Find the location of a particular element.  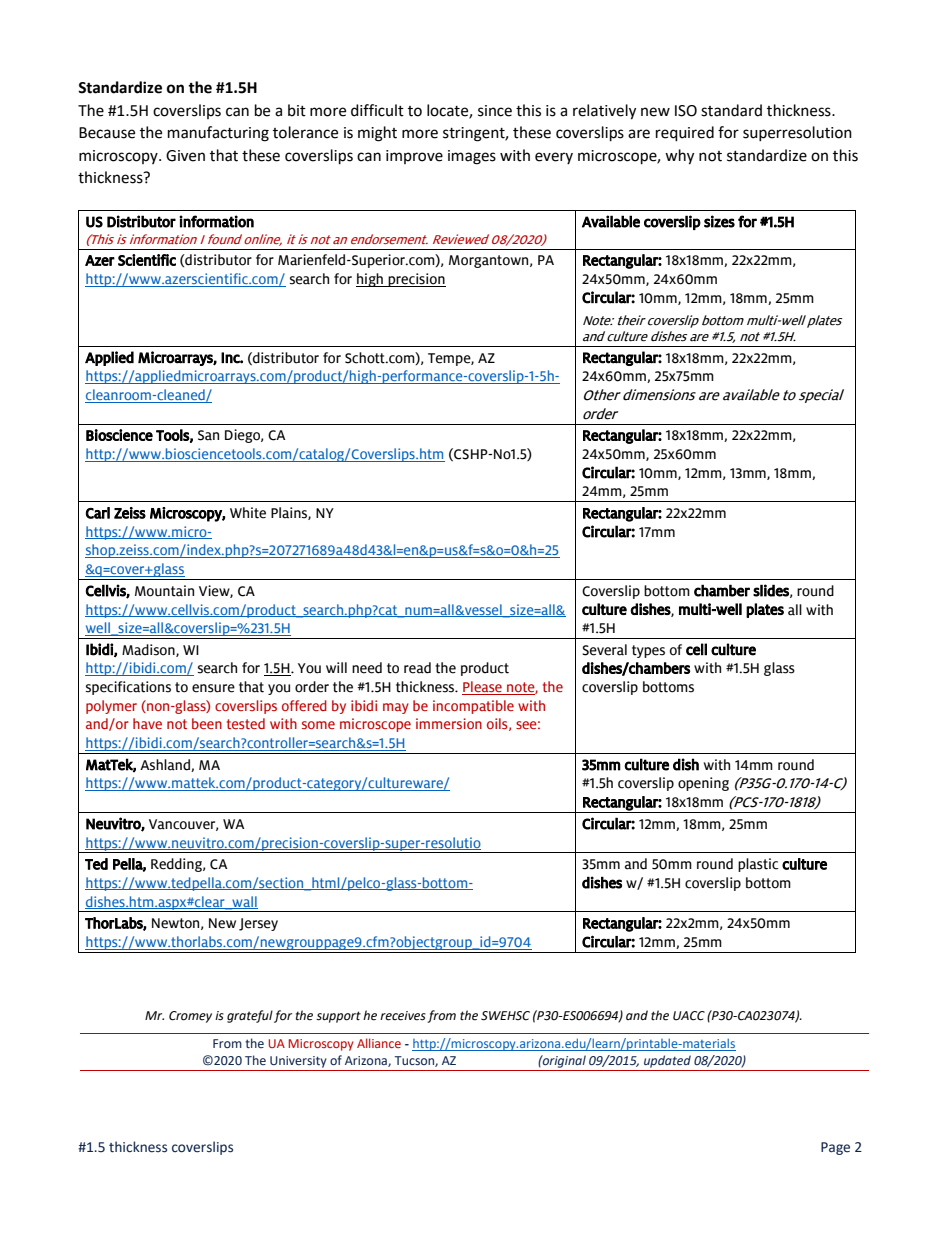

opening is located at coordinates (703, 784).
